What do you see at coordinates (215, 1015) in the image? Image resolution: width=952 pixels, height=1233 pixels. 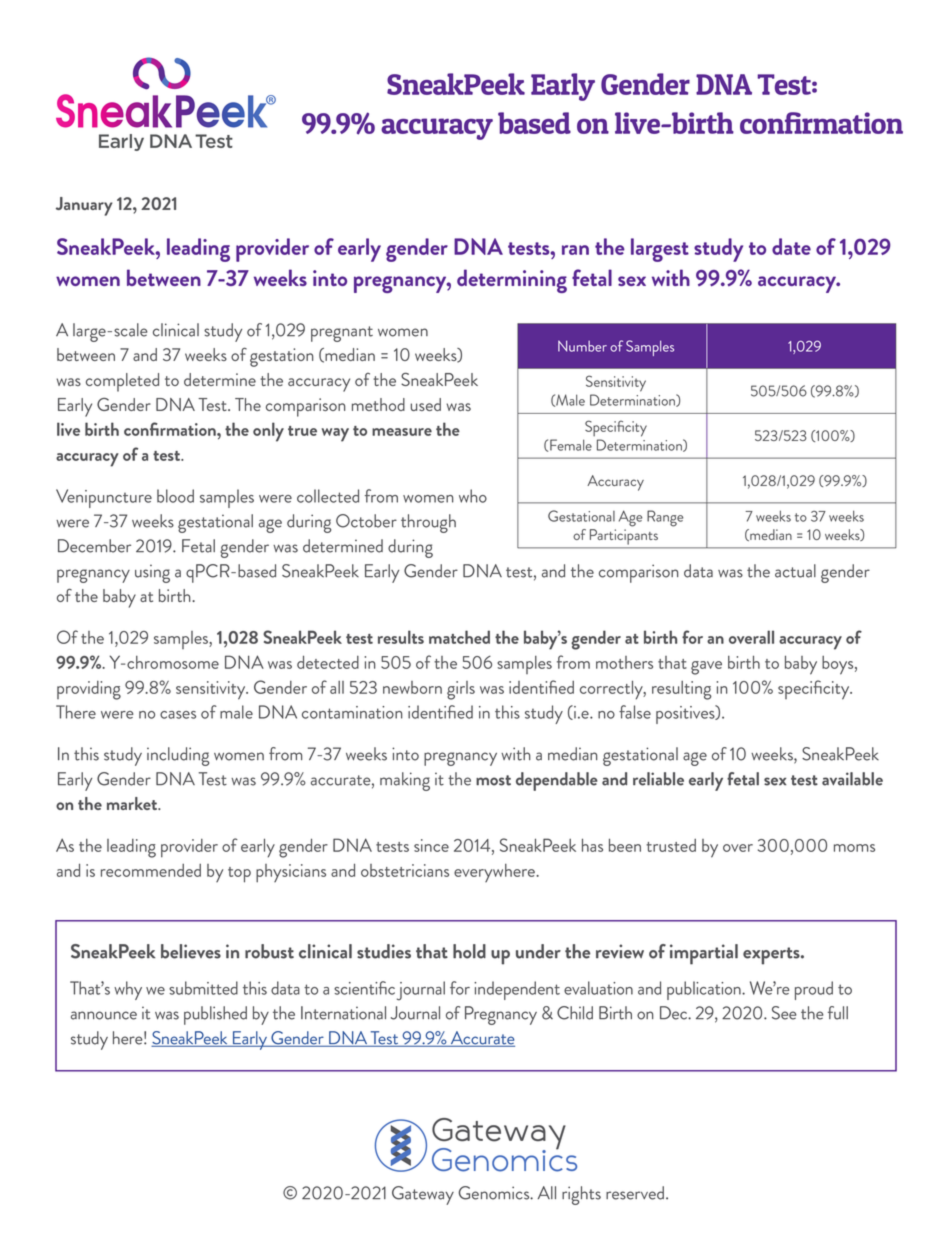 I see `published` at bounding box center [215, 1015].
